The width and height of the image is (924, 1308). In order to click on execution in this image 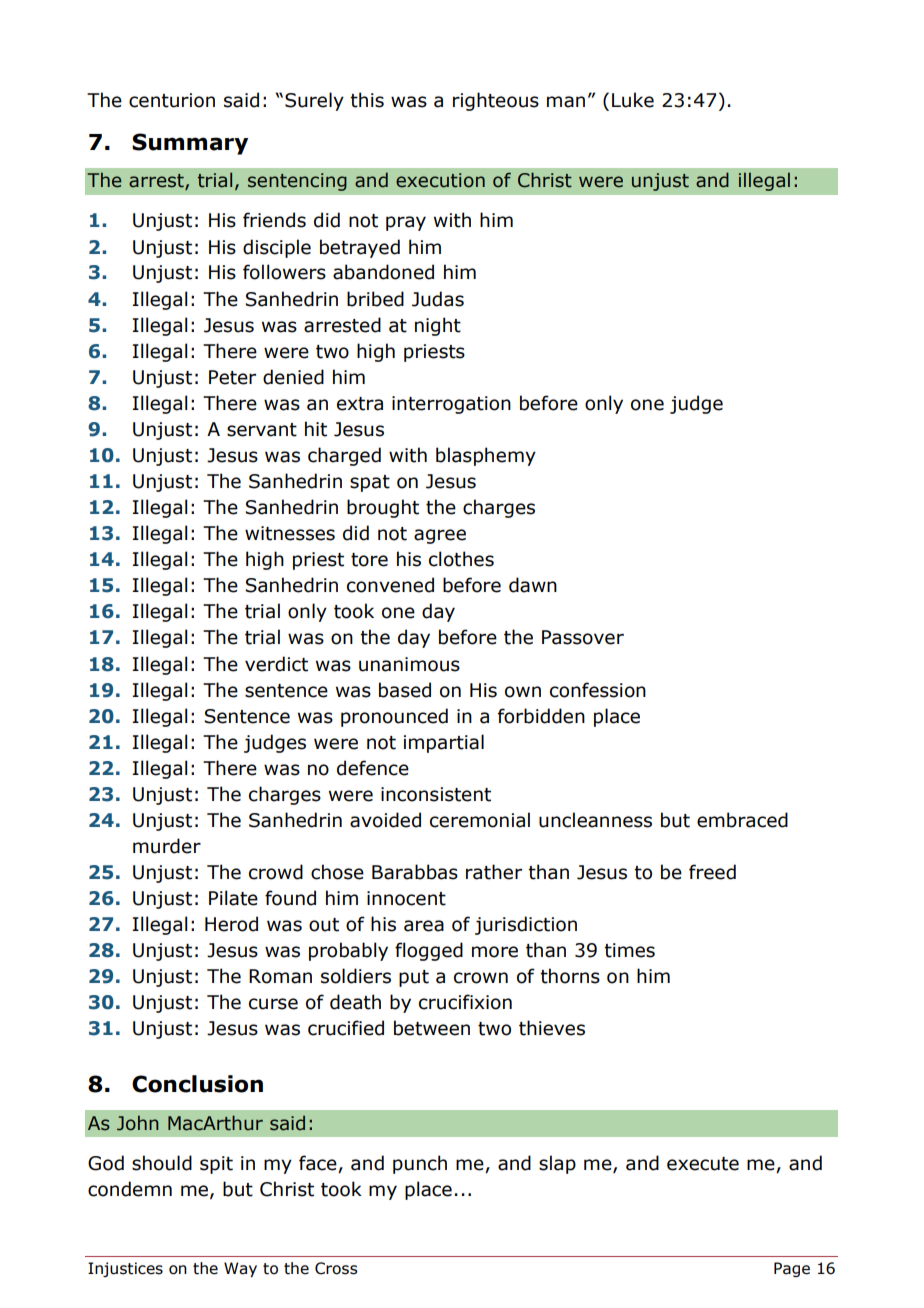, I will do `click(440, 180)`.
